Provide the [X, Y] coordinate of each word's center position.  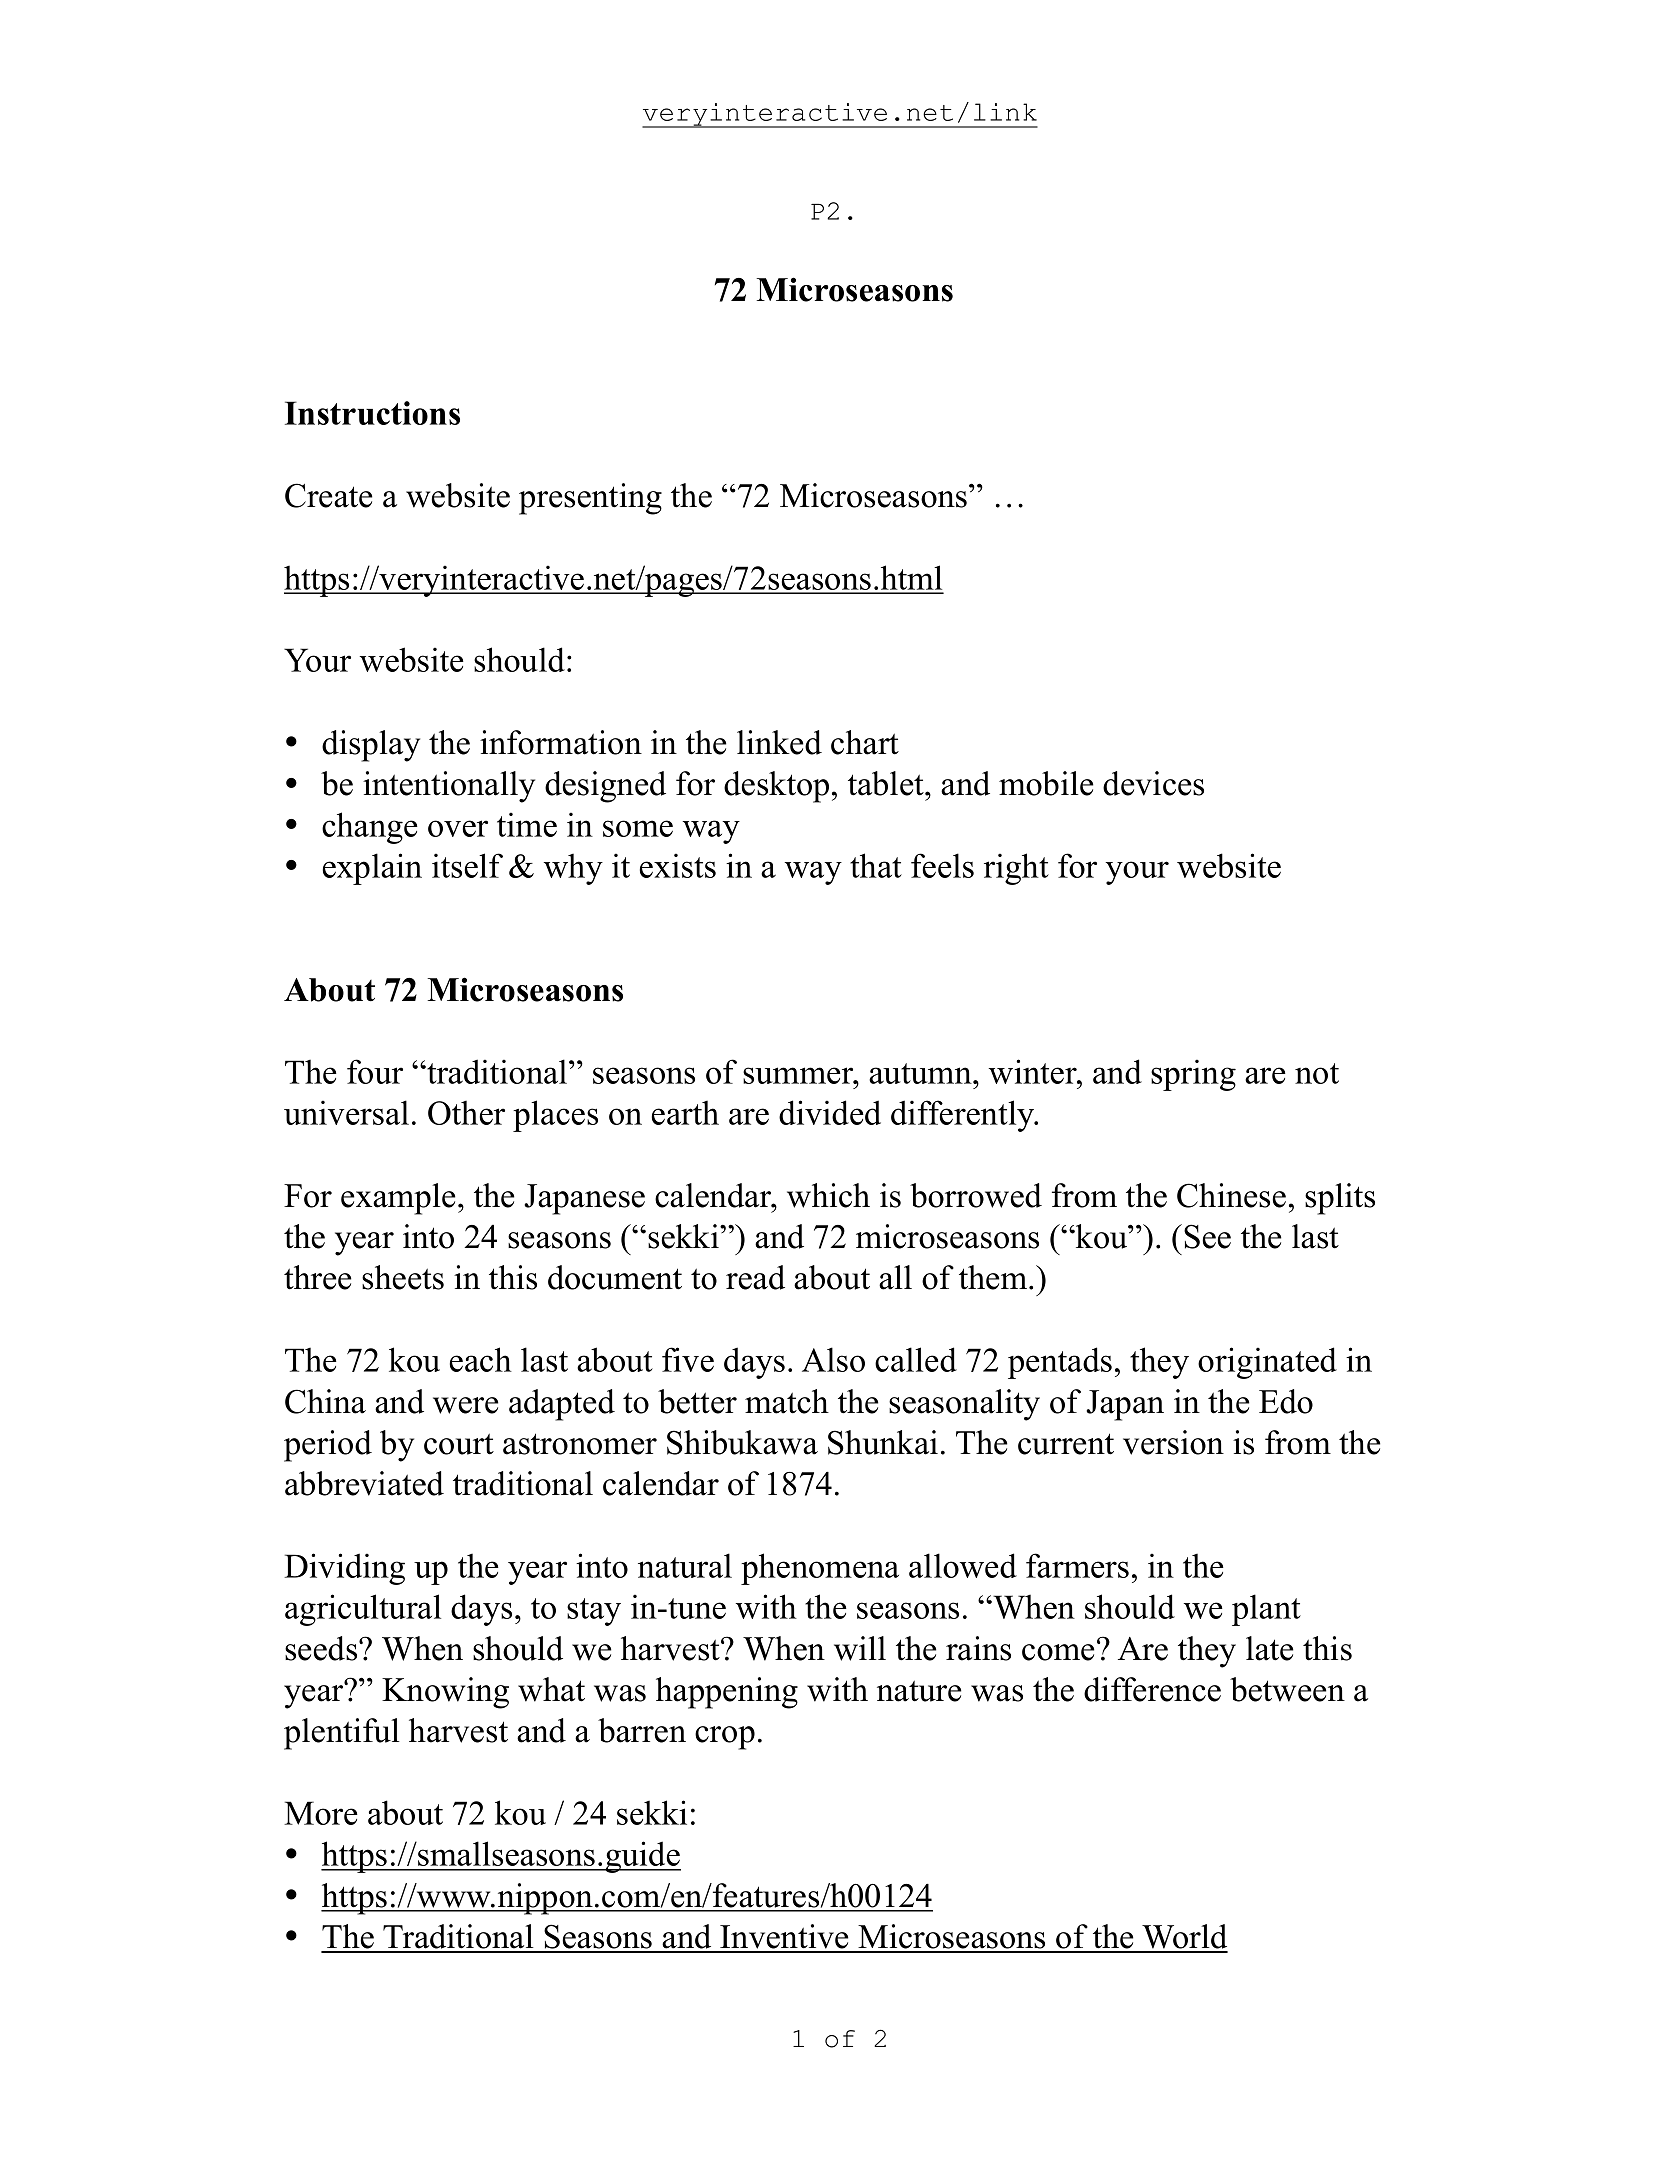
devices [1153, 783]
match [787, 1401]
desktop [776, 787]
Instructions [372, 413]
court [459, 1444]
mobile [1046, 783]
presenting [590, 499]
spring [1193, 1075]
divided [830, 1112]
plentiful [342, 1734]
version [1173, 1442]
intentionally [449, 787]
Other [466, 1113]
